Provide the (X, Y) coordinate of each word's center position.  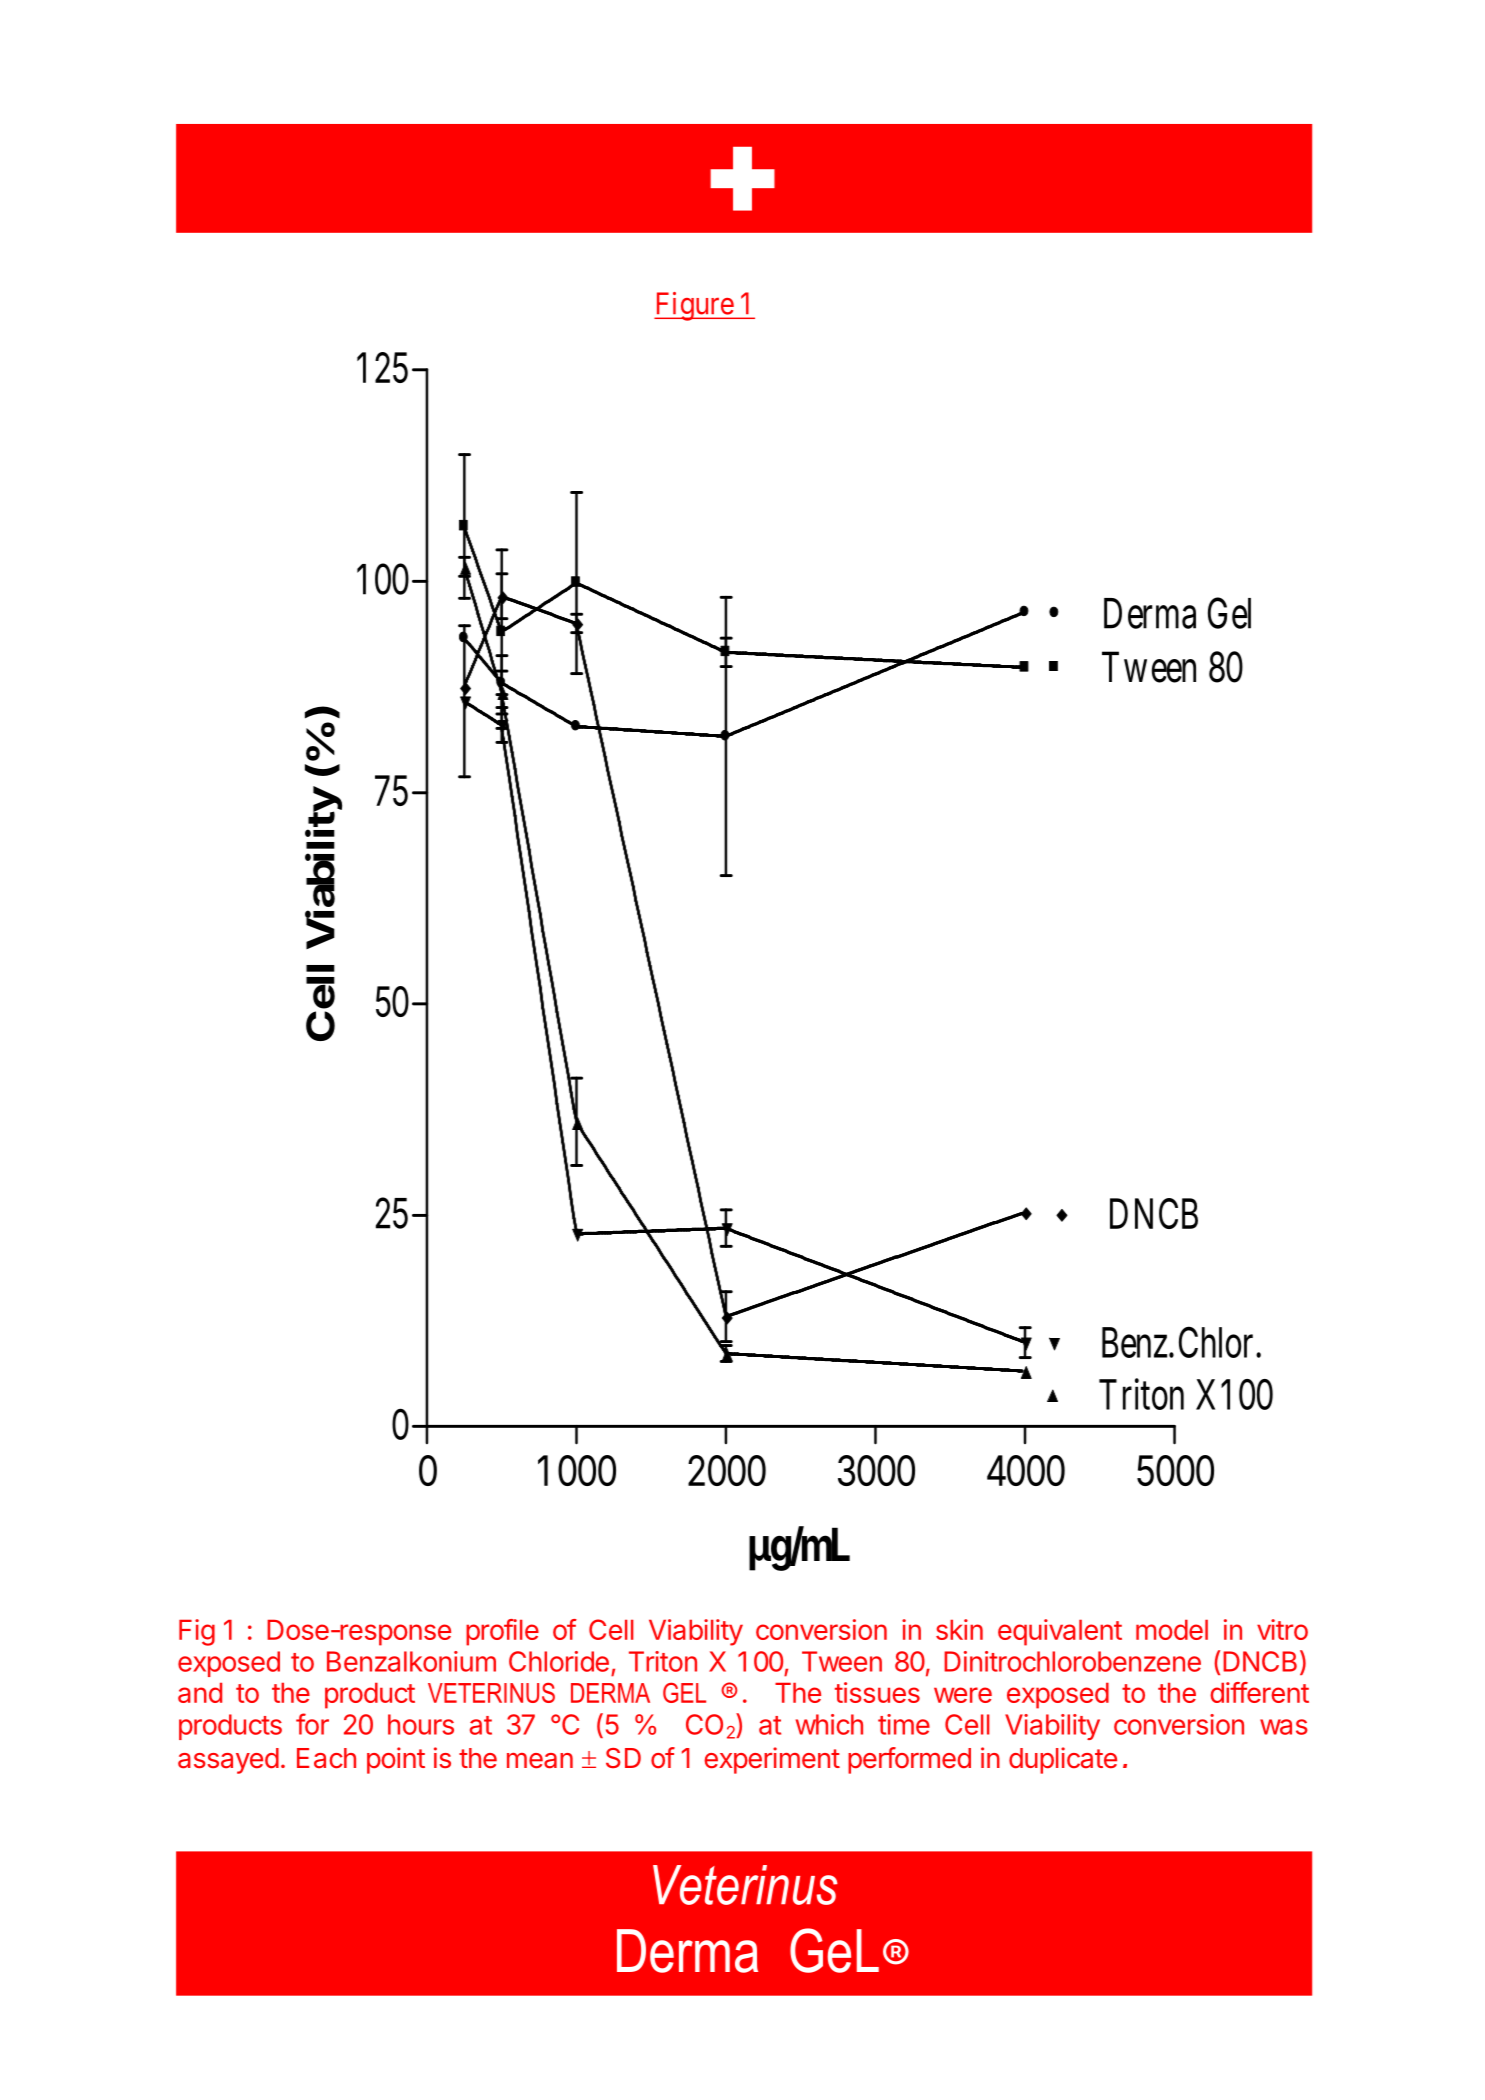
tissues (877, 1692)
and (200, 1693)
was (1284, 1727)
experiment (772, 1760)
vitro (1282, 1629)
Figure (694, 306)
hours (421, 1724)
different (1259, 1692)
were (963, 1695)
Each (326, 1758)
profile (502, 1632)
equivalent (1060, 1632)
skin (959, 1629)
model (1172, 1630)
